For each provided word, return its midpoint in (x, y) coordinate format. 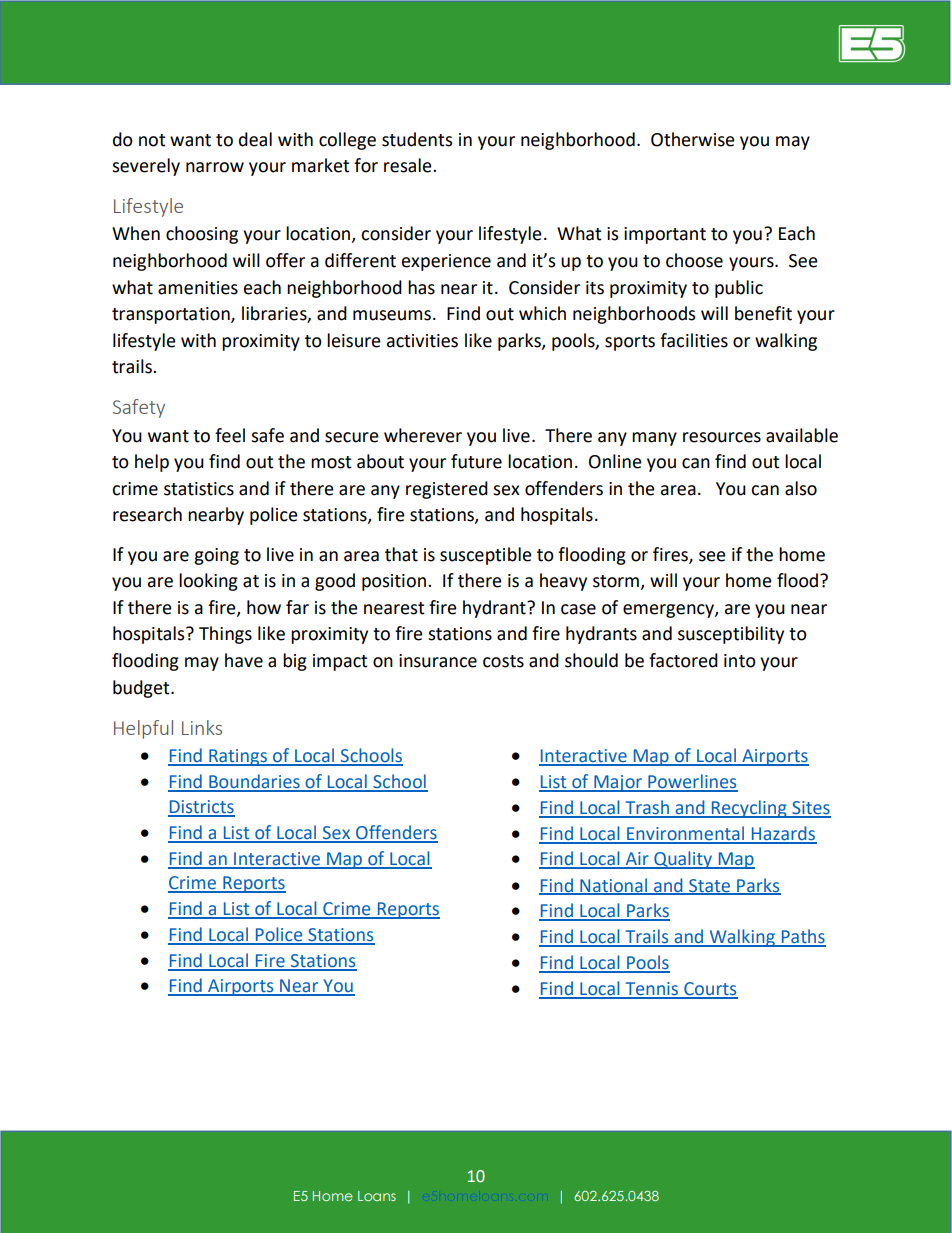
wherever (423, 435)
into (740, 661)
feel (230, 435)
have (244, 660)
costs (503, 661)
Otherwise (693, 139)
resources (722, 437)
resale (409, 165)
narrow (215, 167)
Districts (201, 808)
